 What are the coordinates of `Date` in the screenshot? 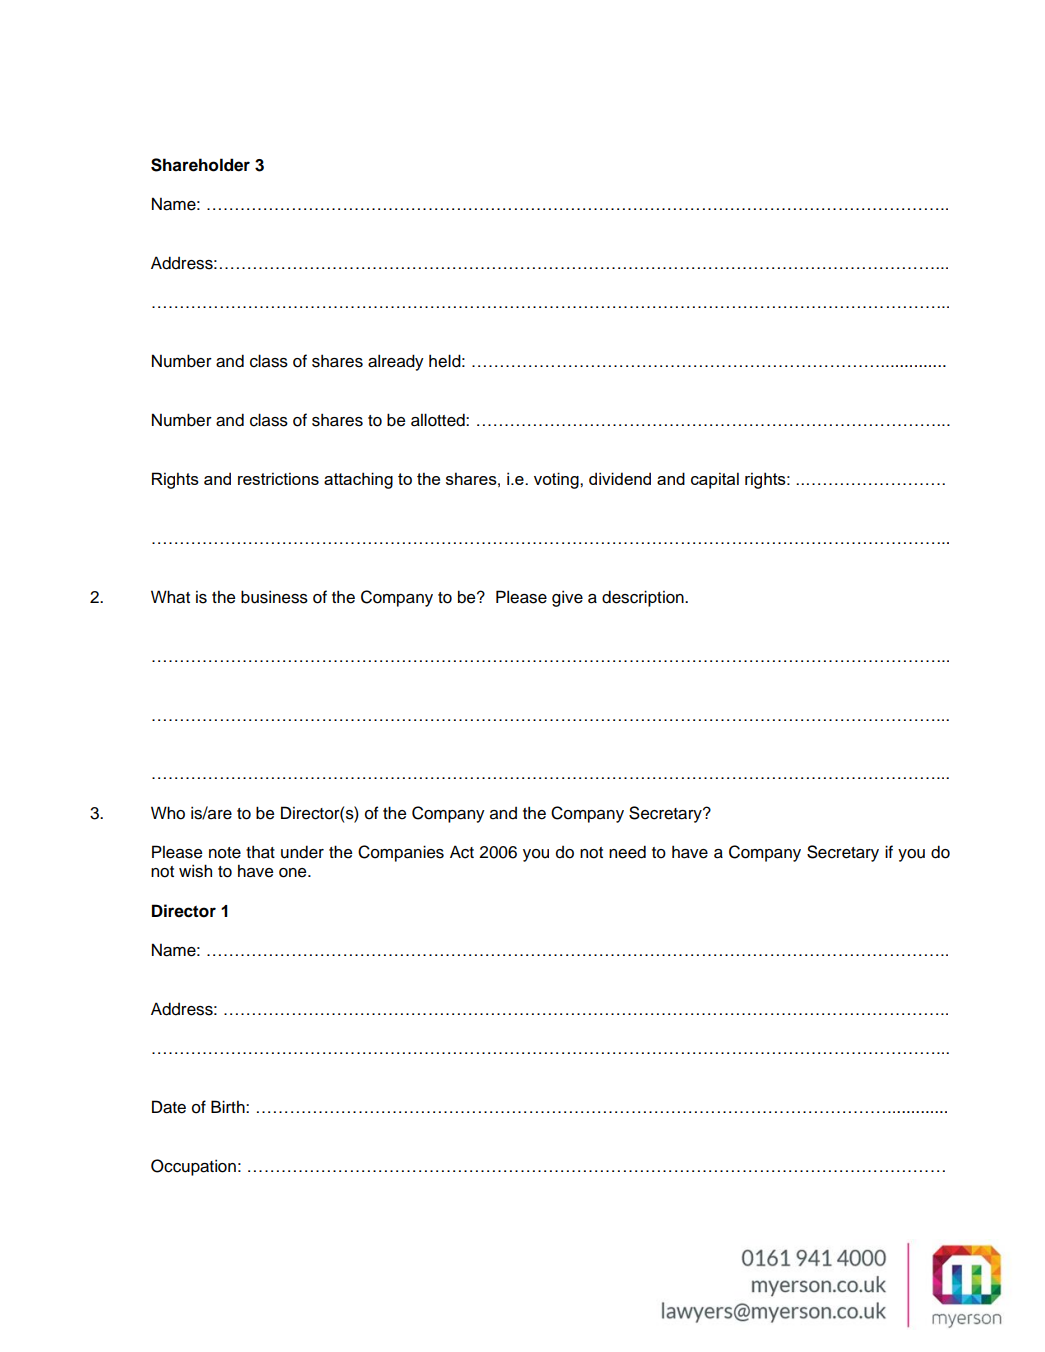 It's located at (169, 1107).
